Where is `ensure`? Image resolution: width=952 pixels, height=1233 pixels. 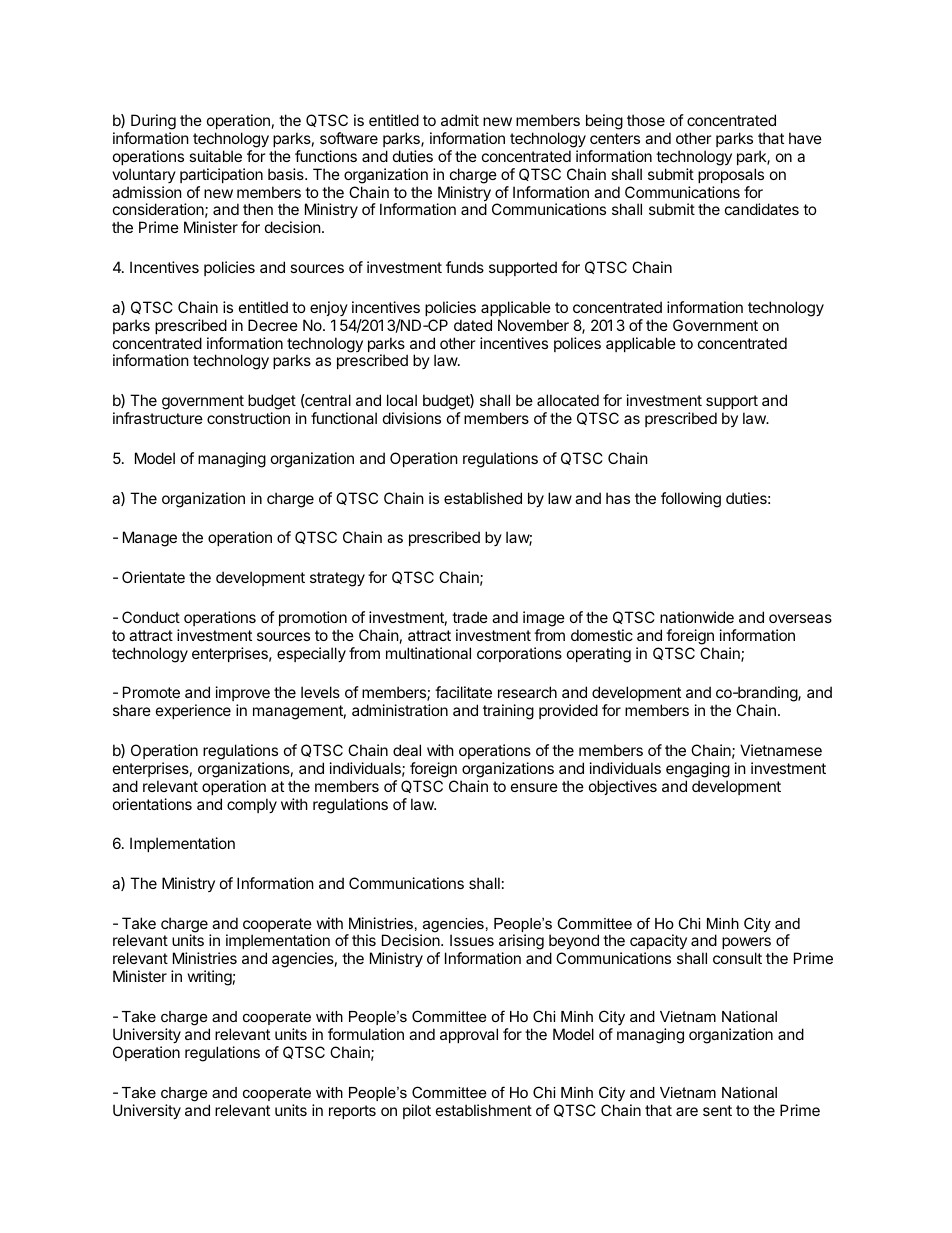 ensure is located at coordinates (534, 787).
